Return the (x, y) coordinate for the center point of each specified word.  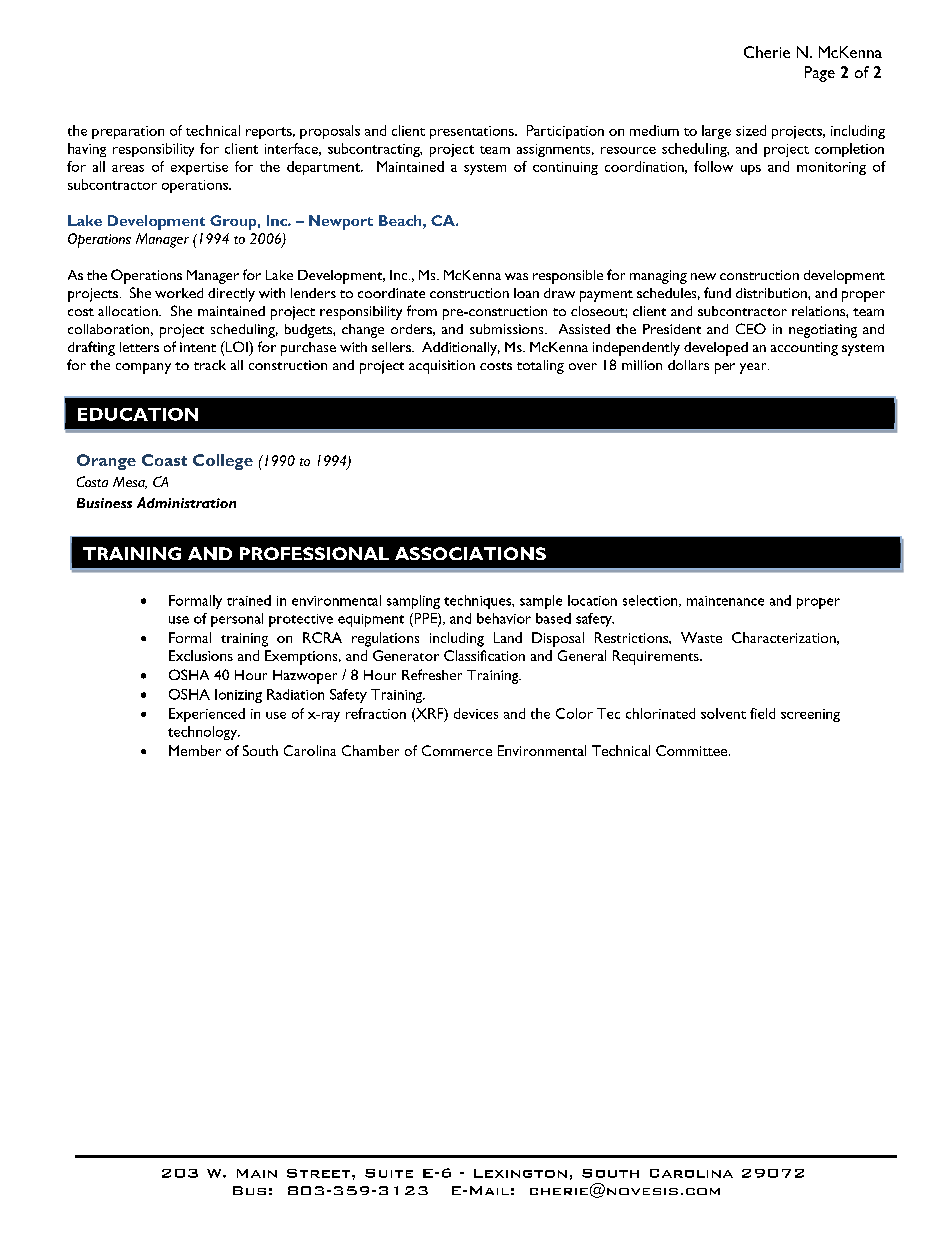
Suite (389, 1173)
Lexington (520, 1173)
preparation (128, 132)
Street (320, 1173)
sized (751, 130)
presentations (473, 132)
